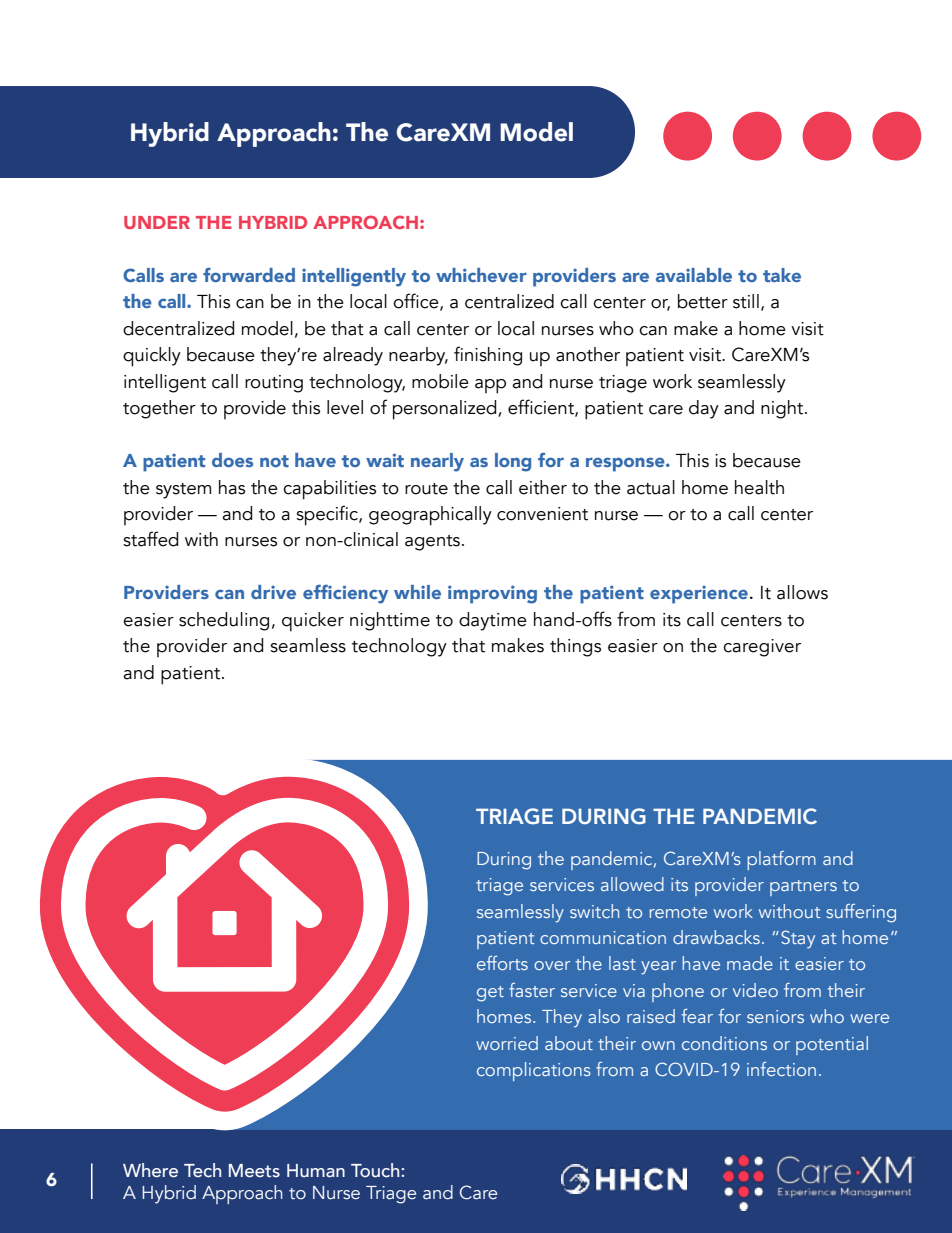 This screenshot has height=1233, width=952. What do you see at coordinates (552, 965) in the screenshot?
I see `over` at bounding box center [552, 965].
